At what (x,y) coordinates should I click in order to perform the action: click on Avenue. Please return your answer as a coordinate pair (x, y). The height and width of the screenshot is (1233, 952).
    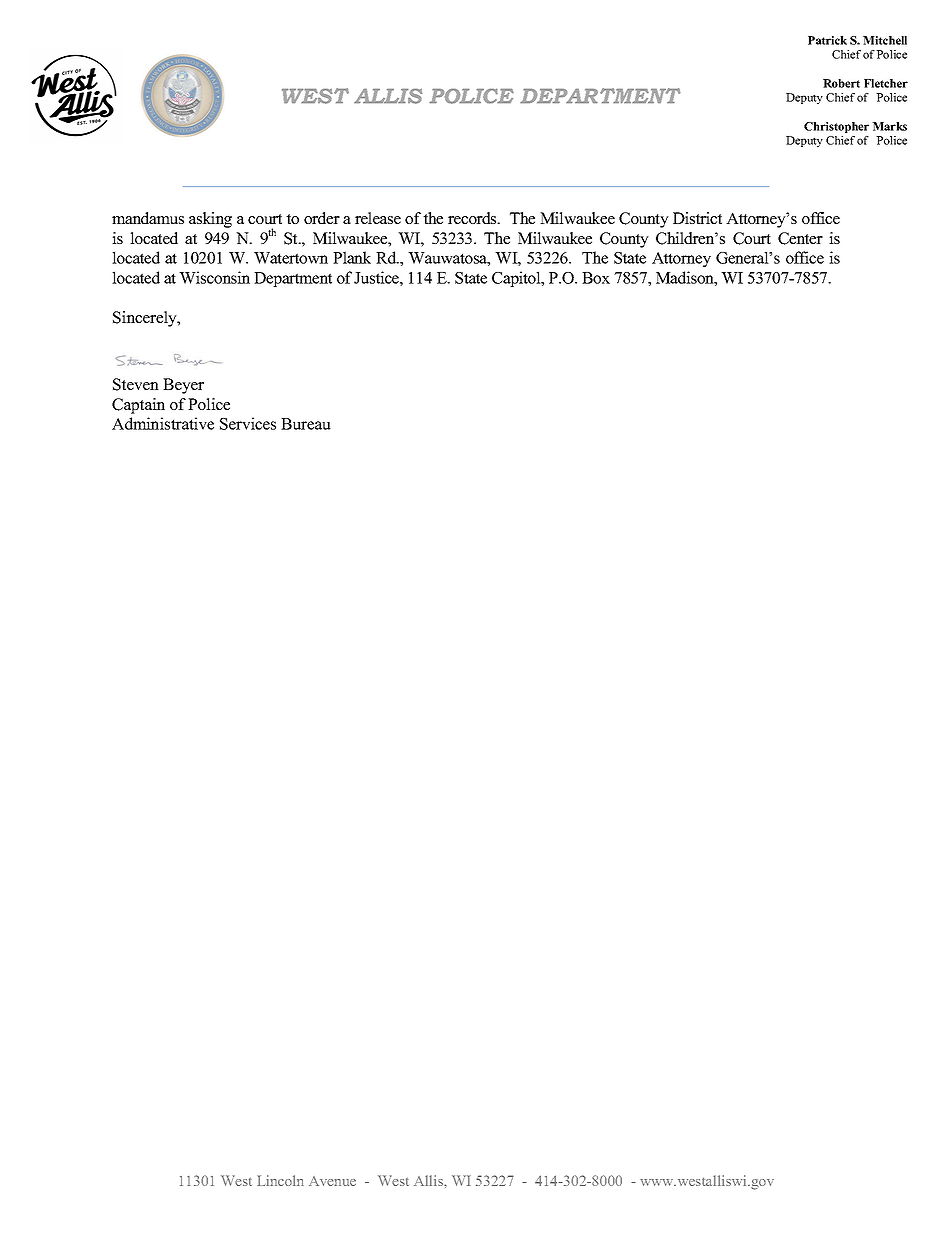
    Looking at the image, I should click on (332, 1181).
